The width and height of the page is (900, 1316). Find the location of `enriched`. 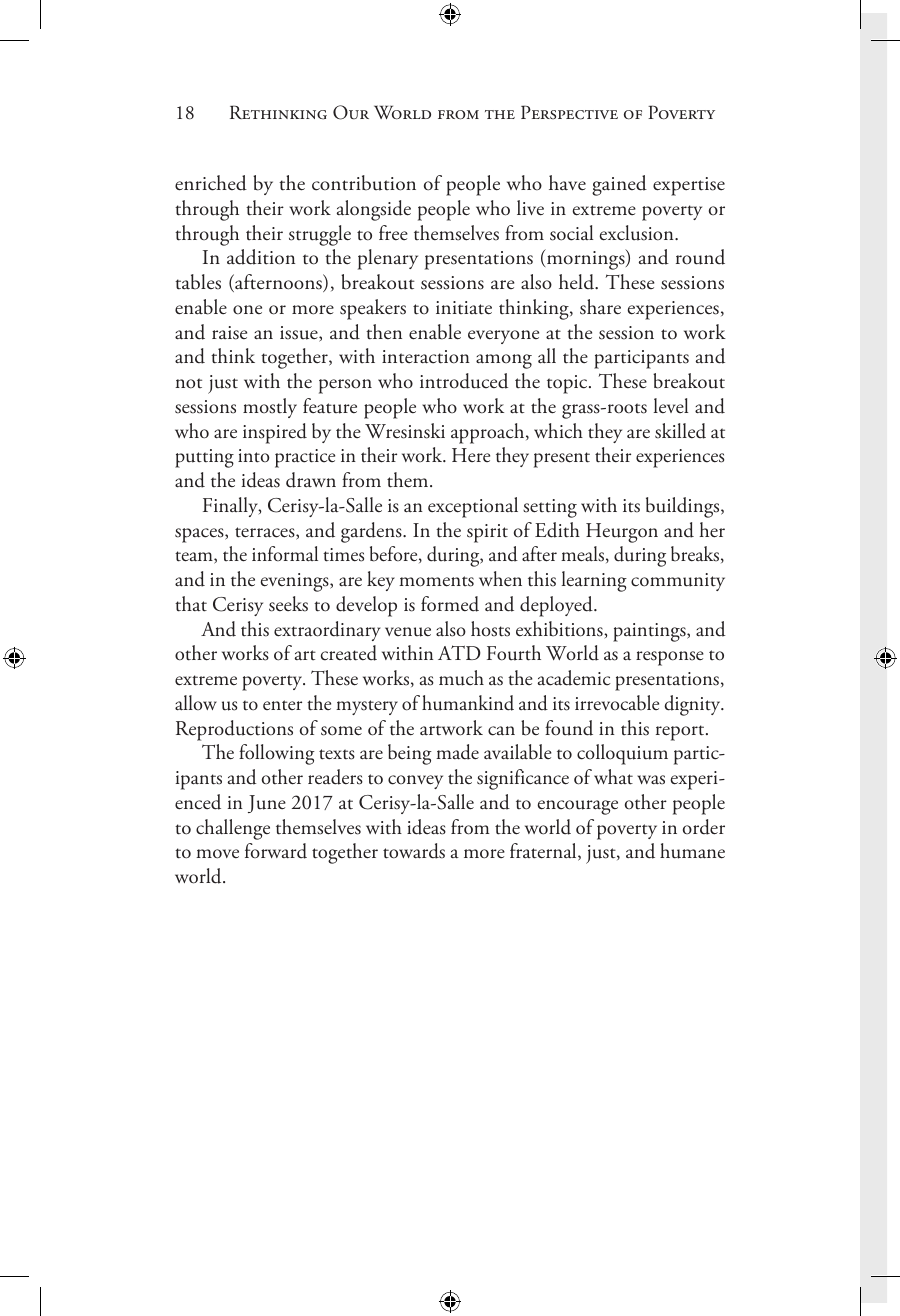

enriched is located at coordinates (211, 183).
